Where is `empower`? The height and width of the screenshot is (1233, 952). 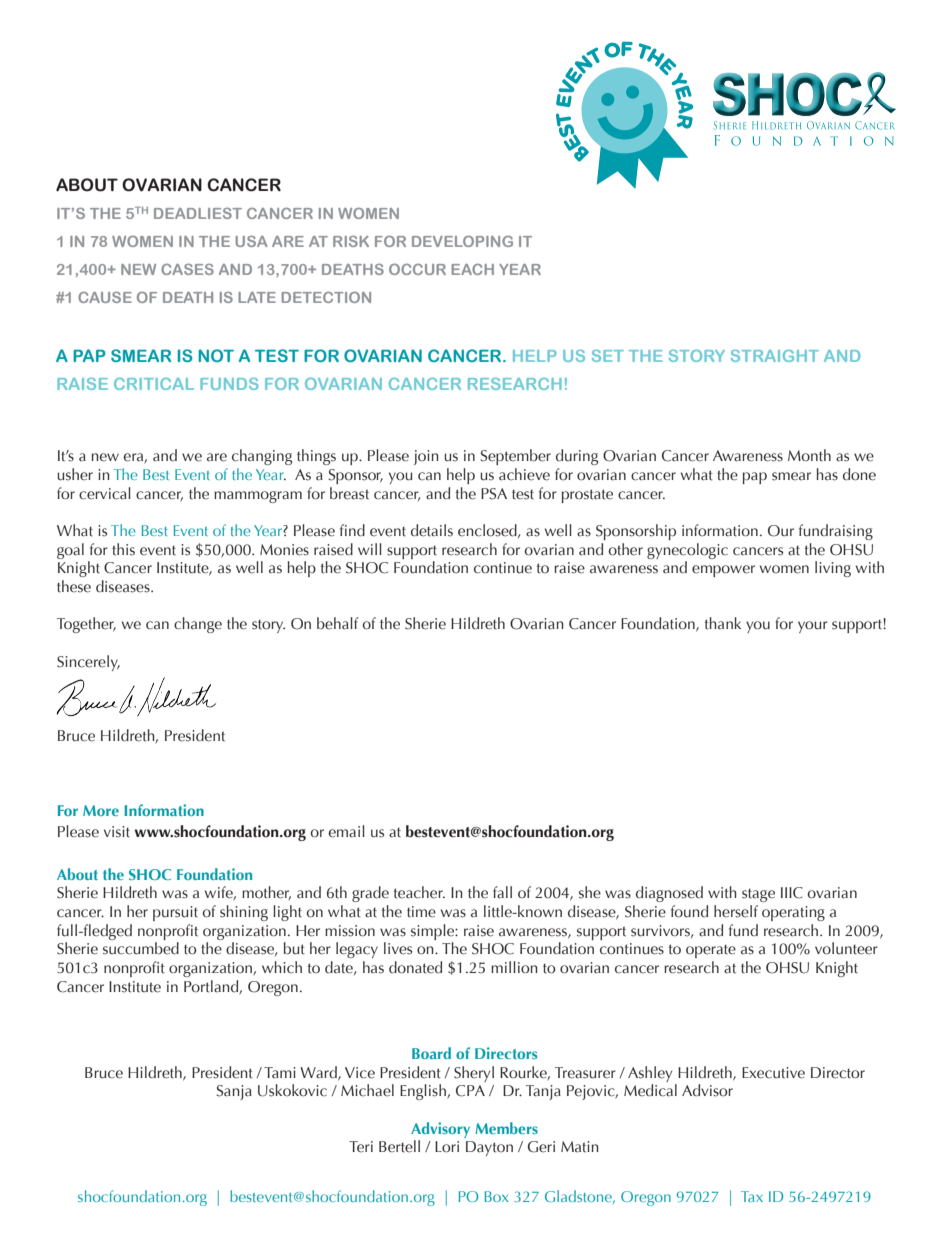 empower is located at coordinates (723, 571).
